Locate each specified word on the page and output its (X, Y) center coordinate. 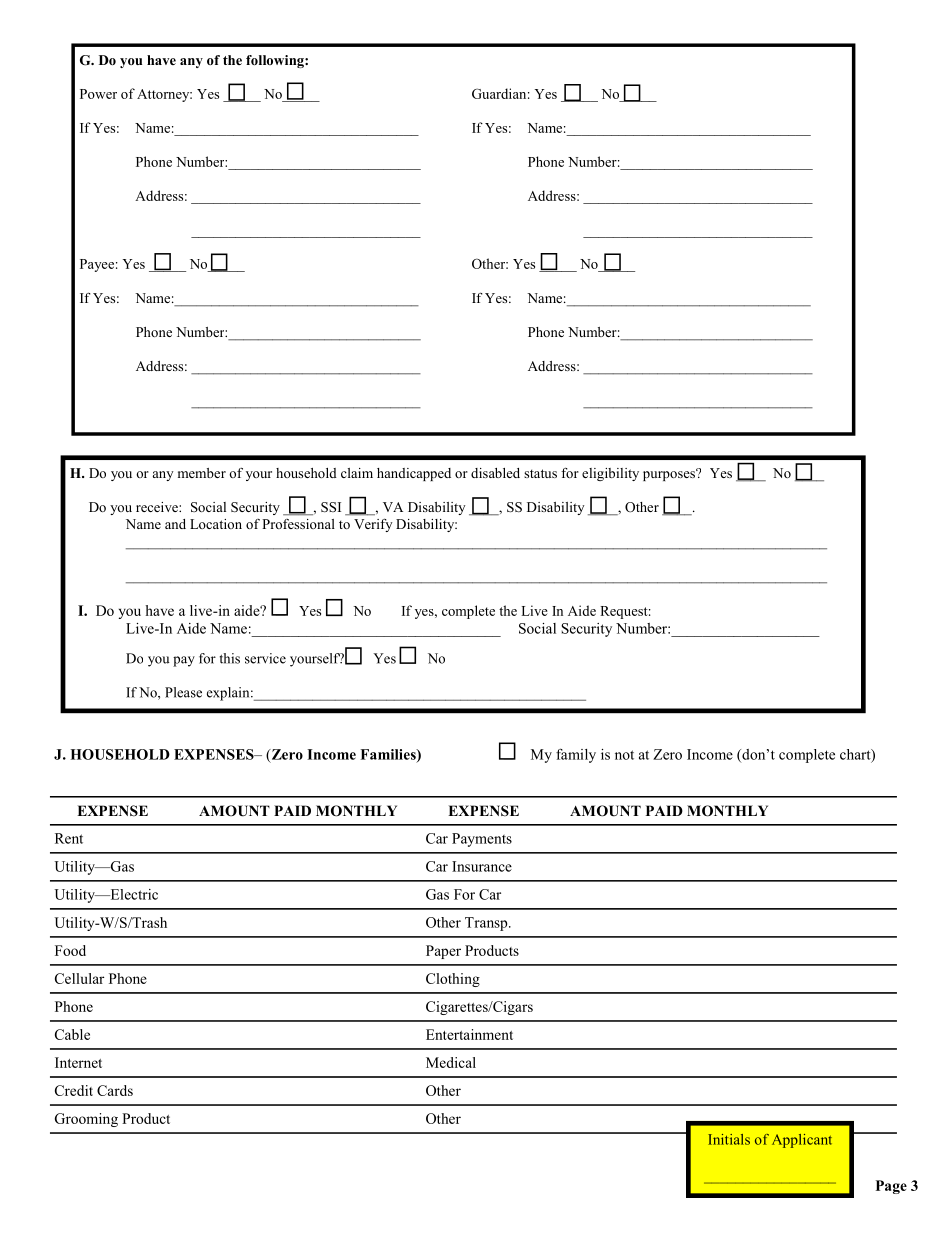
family (576, 755)
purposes (670, 475)
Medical (451, 1062)
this (230, 658)
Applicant (802, 1141)
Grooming (86, 1120)
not (624, 755)
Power (98, 94)
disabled (495, 473)
